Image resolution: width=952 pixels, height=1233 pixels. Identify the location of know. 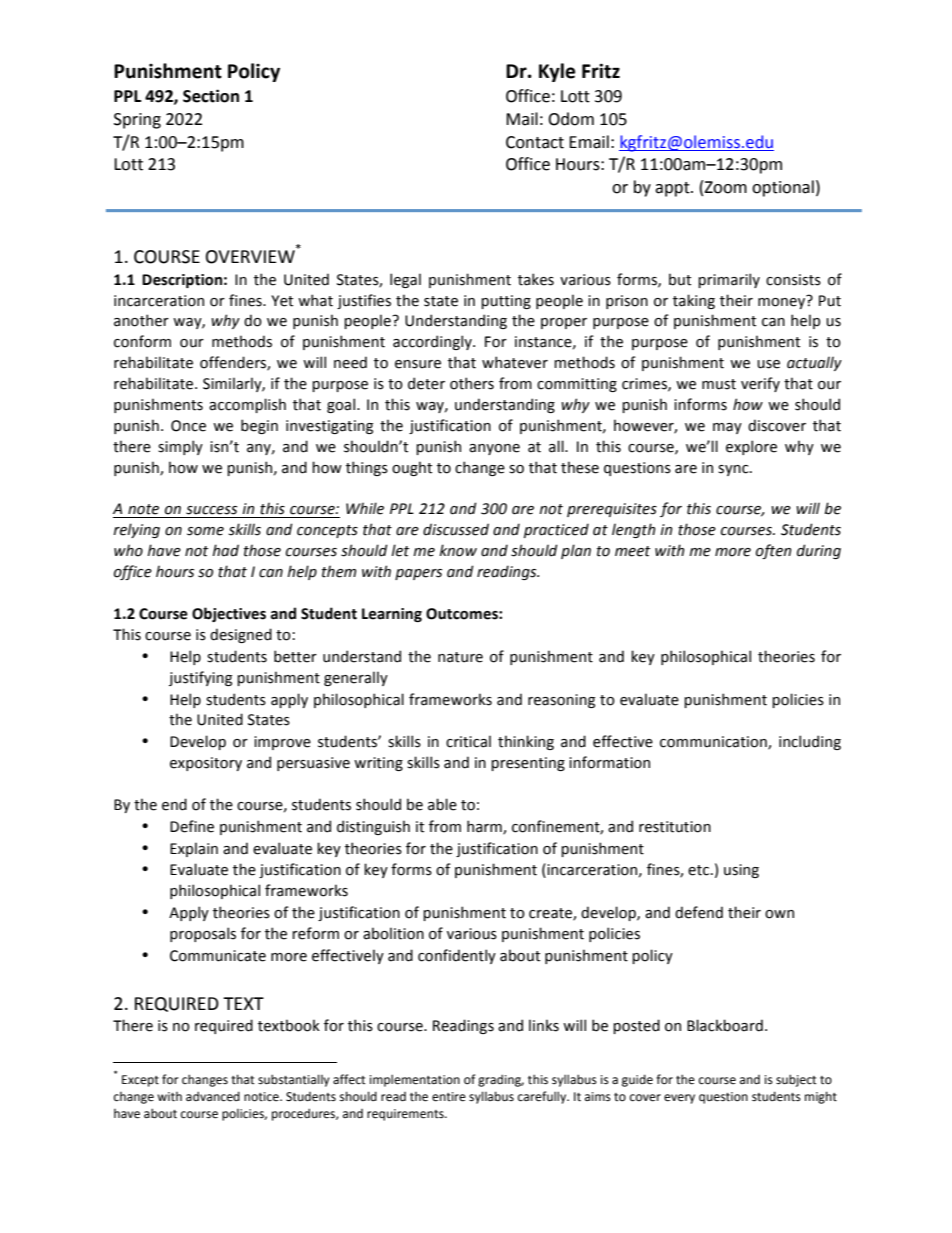
(458, 550).
